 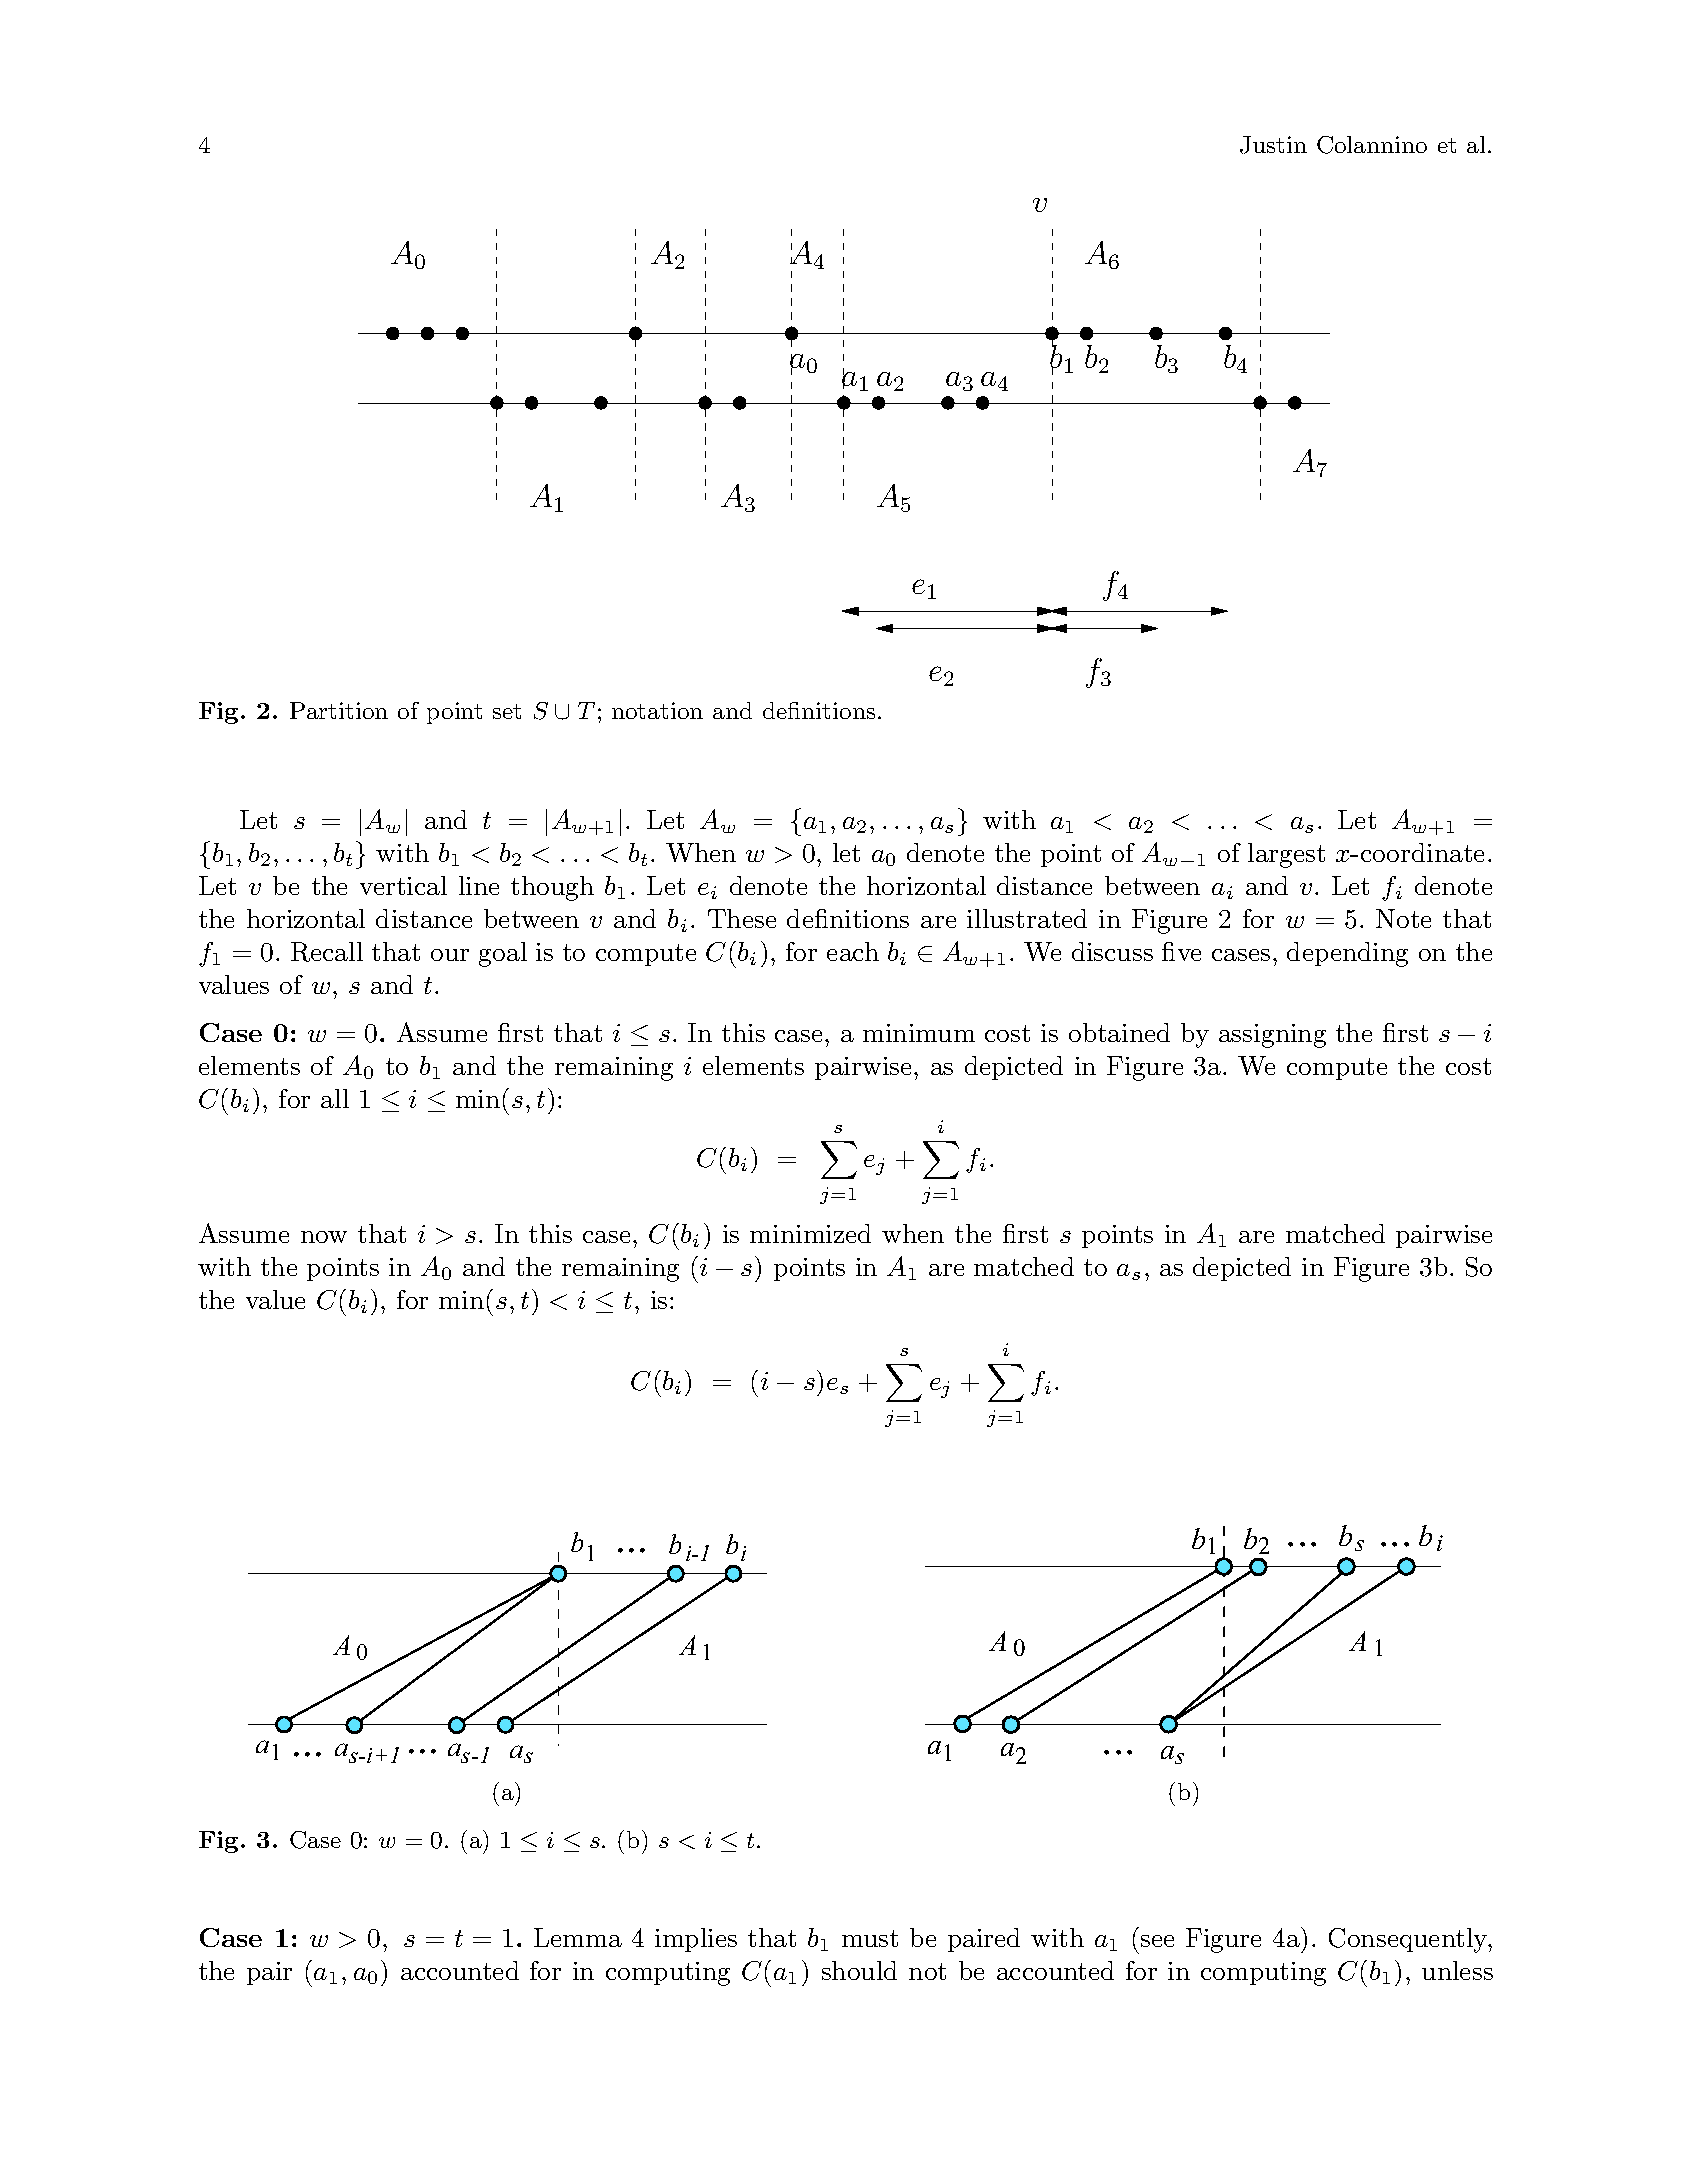 I want to click on Partition, so click(x=339, y=710).
